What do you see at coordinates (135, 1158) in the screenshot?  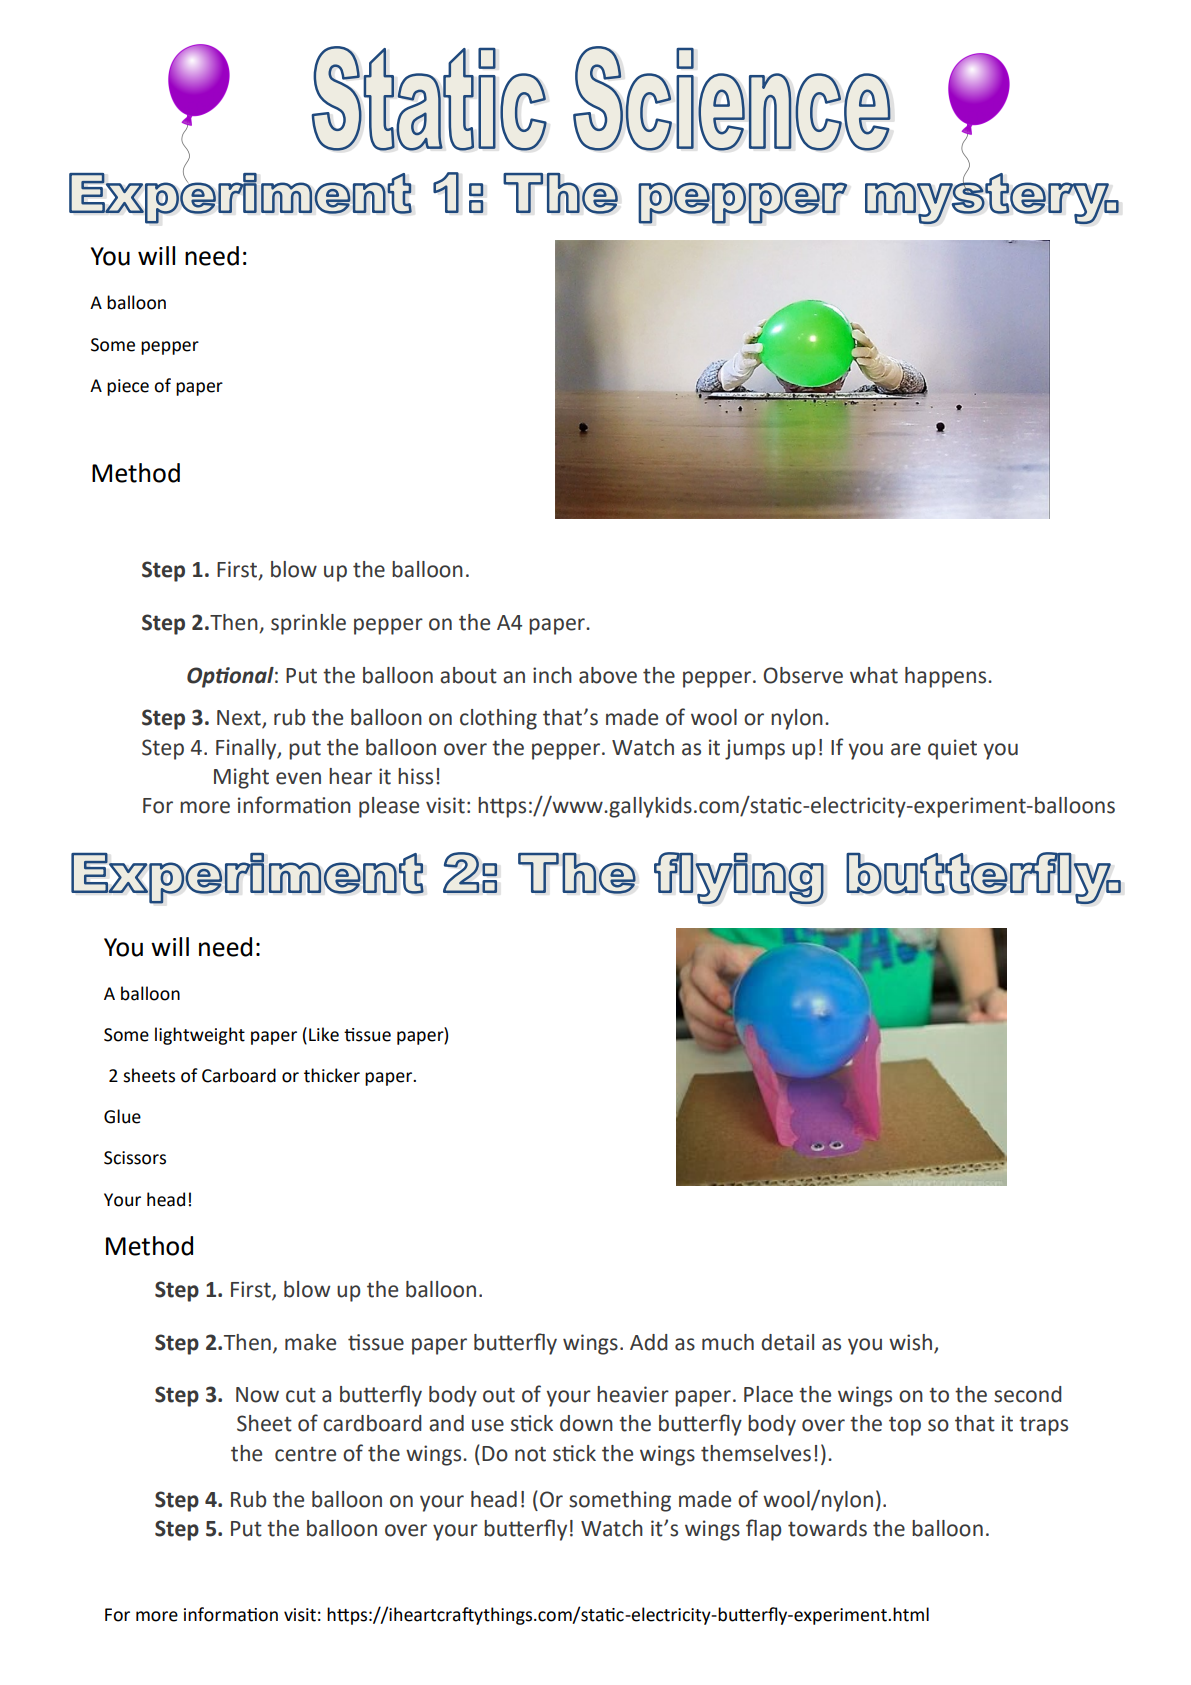 I see `Scissors` at bounding box center [135, 1158].
